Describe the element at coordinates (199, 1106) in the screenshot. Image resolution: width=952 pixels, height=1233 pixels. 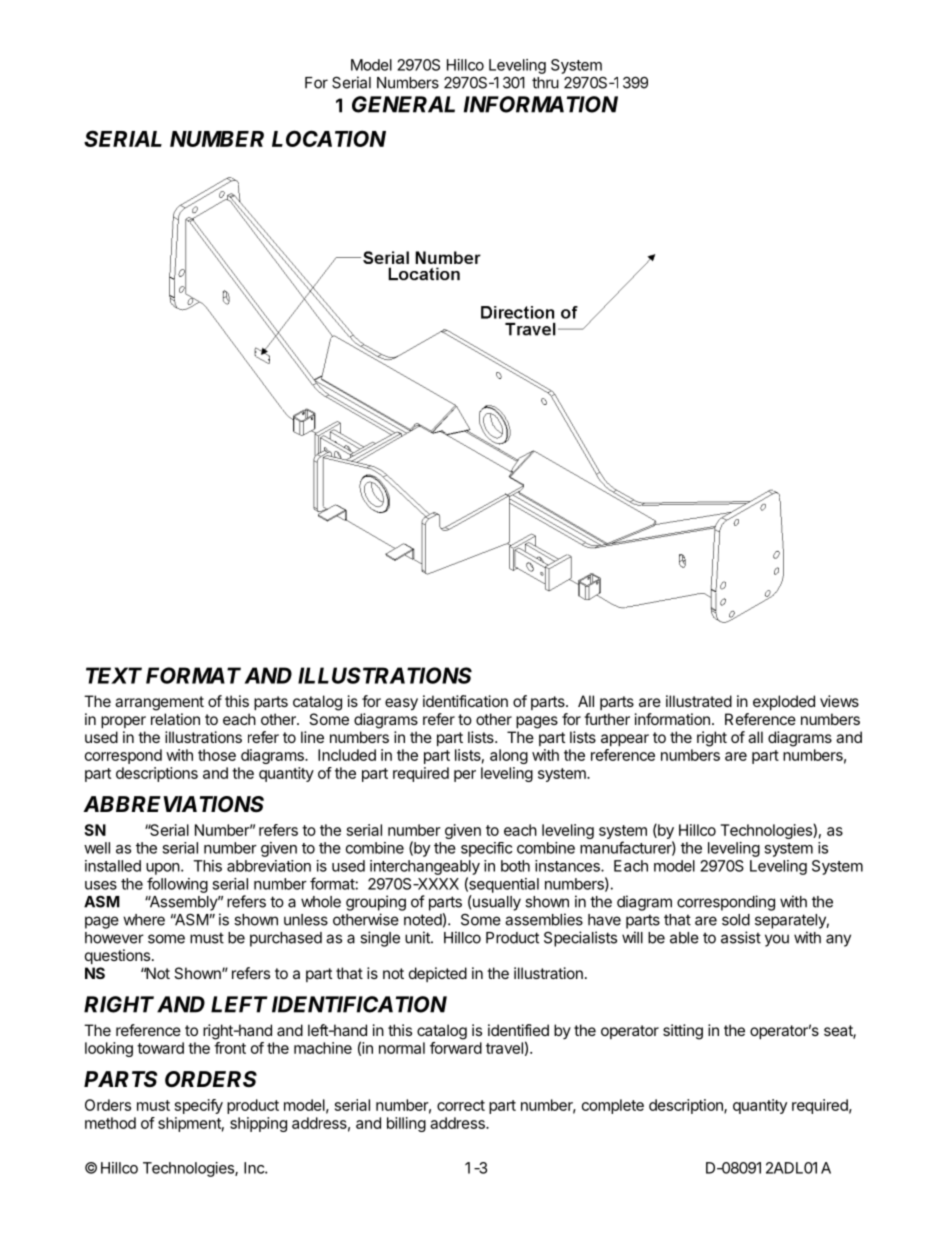
I see `specify` at that location.
